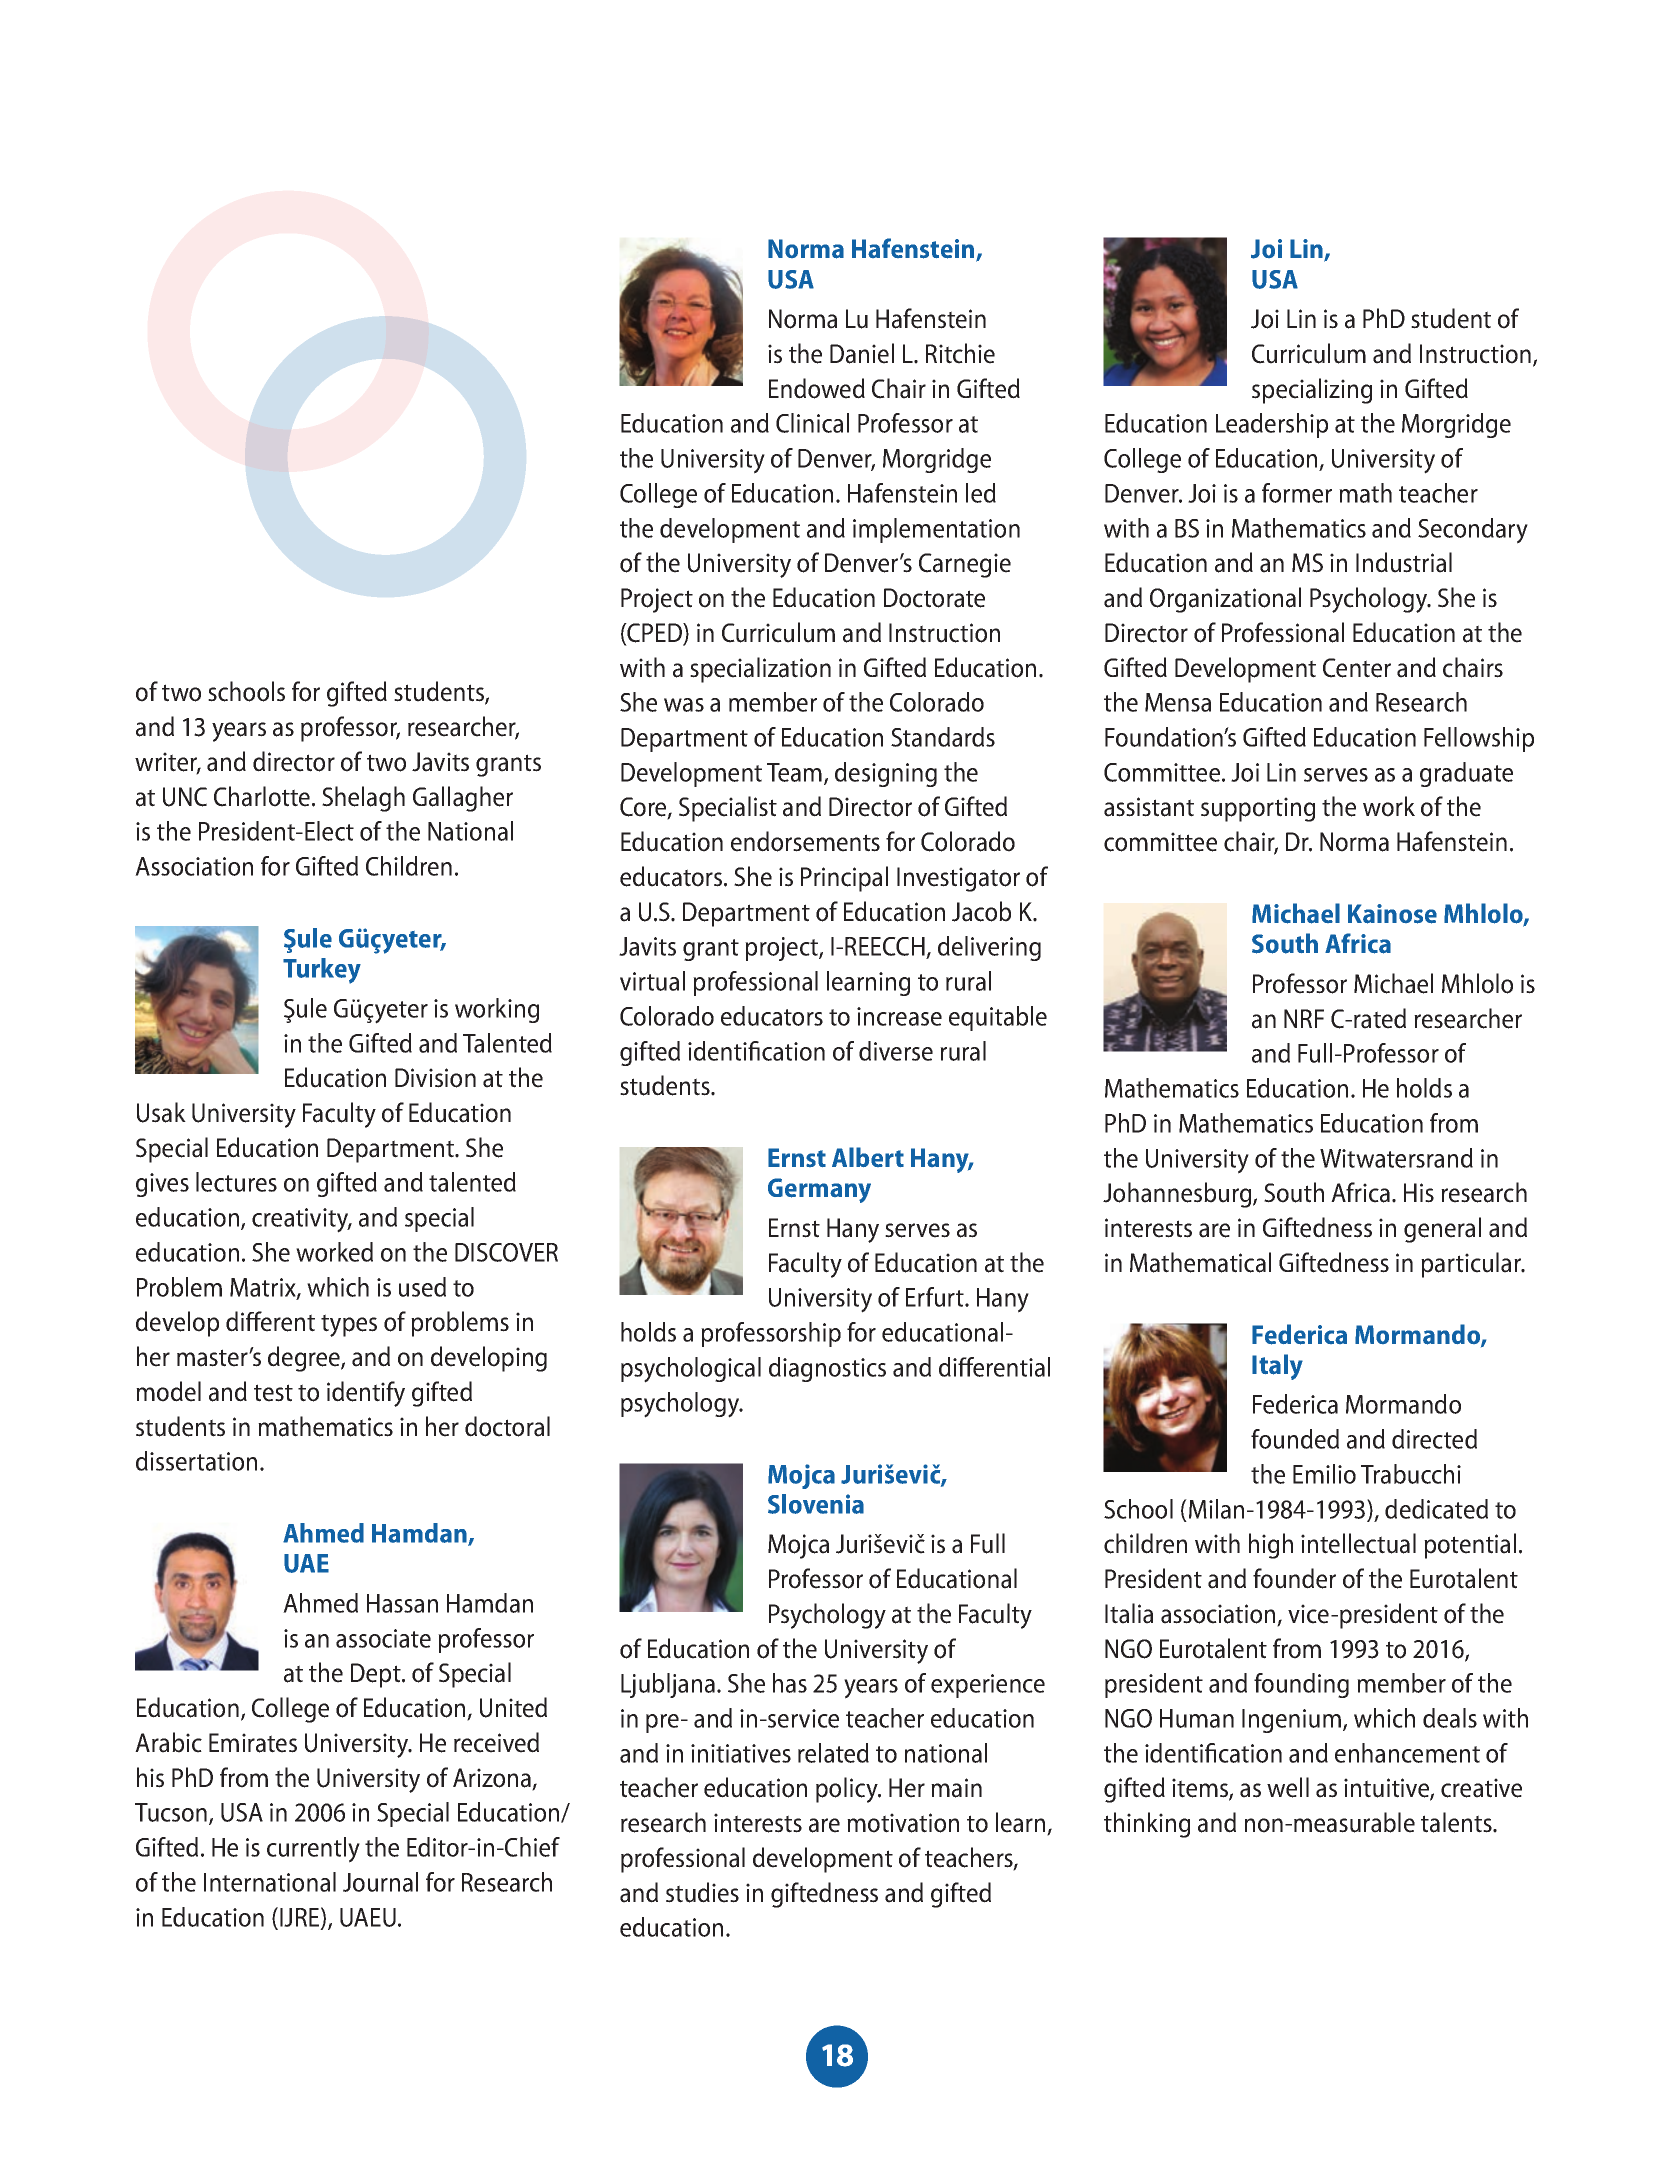 This screenshot has width=1674, height=2166. Describe the element at coordinates (868, 1157) in the screenshot. I see `Albert` at that location.
